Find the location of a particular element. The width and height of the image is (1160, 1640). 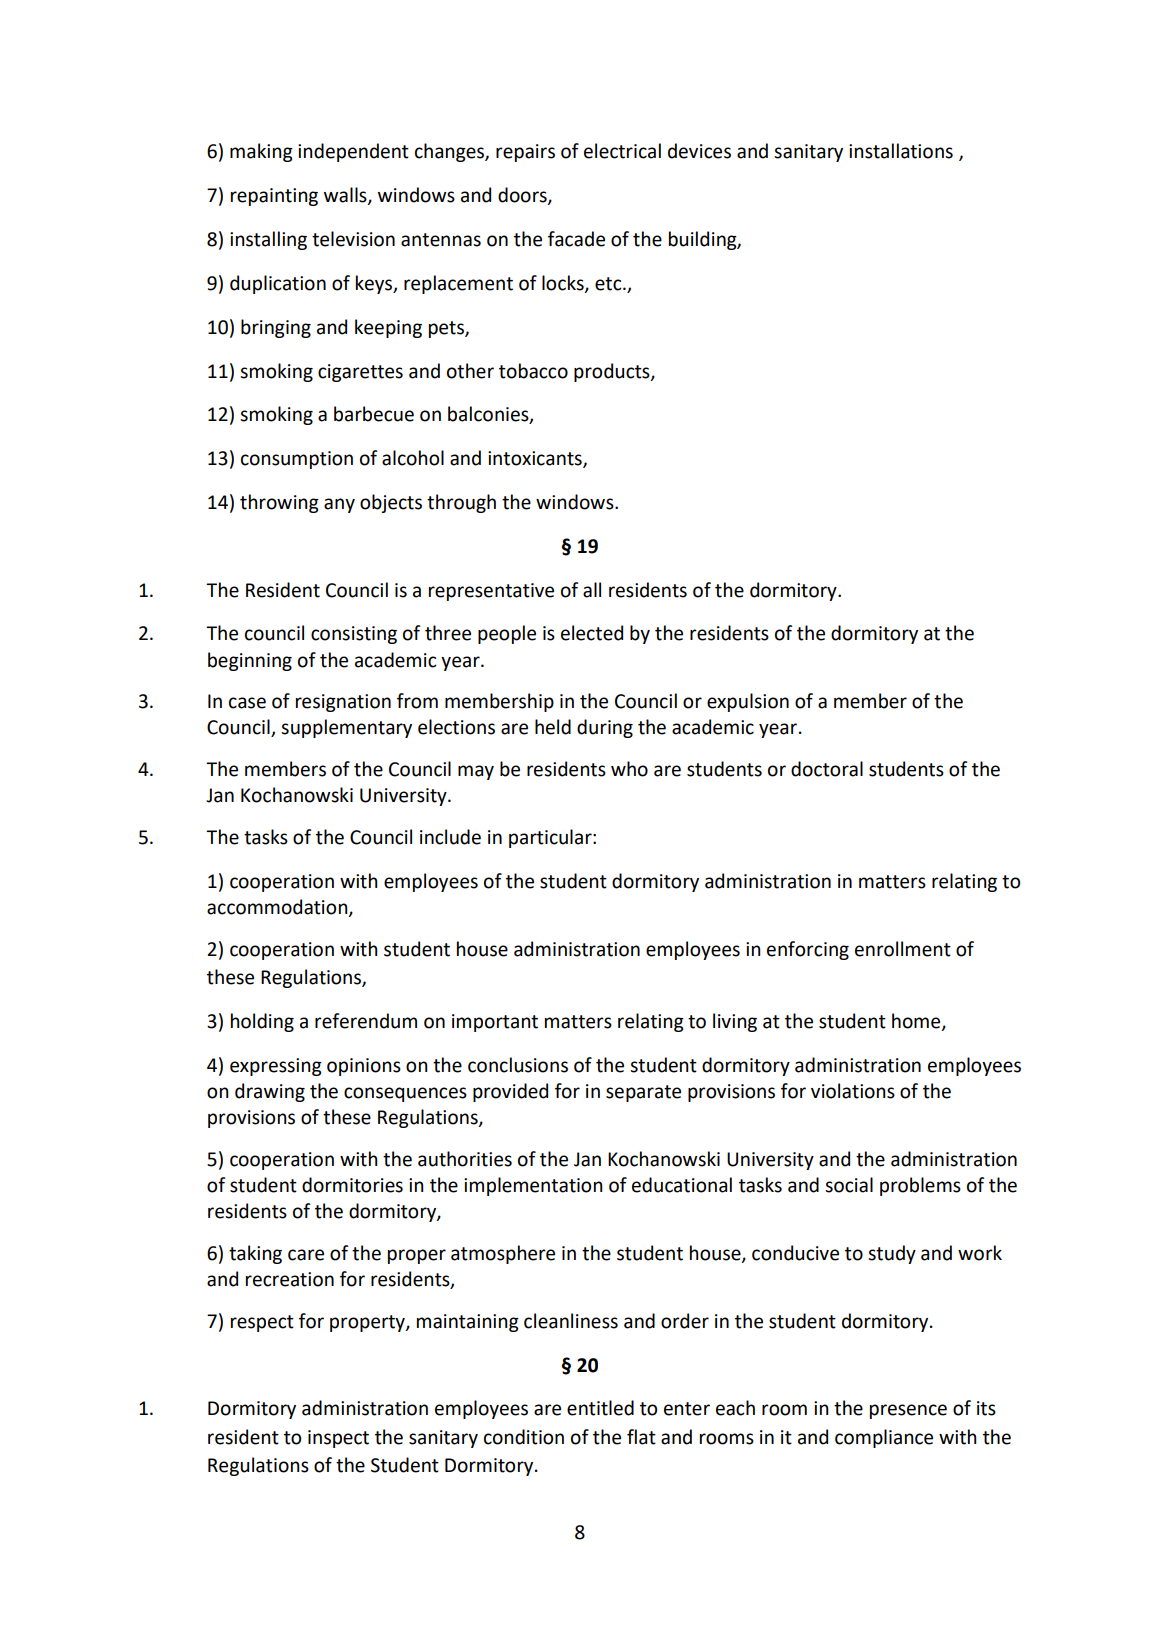

presence is located at coordinates (908, 1411).
